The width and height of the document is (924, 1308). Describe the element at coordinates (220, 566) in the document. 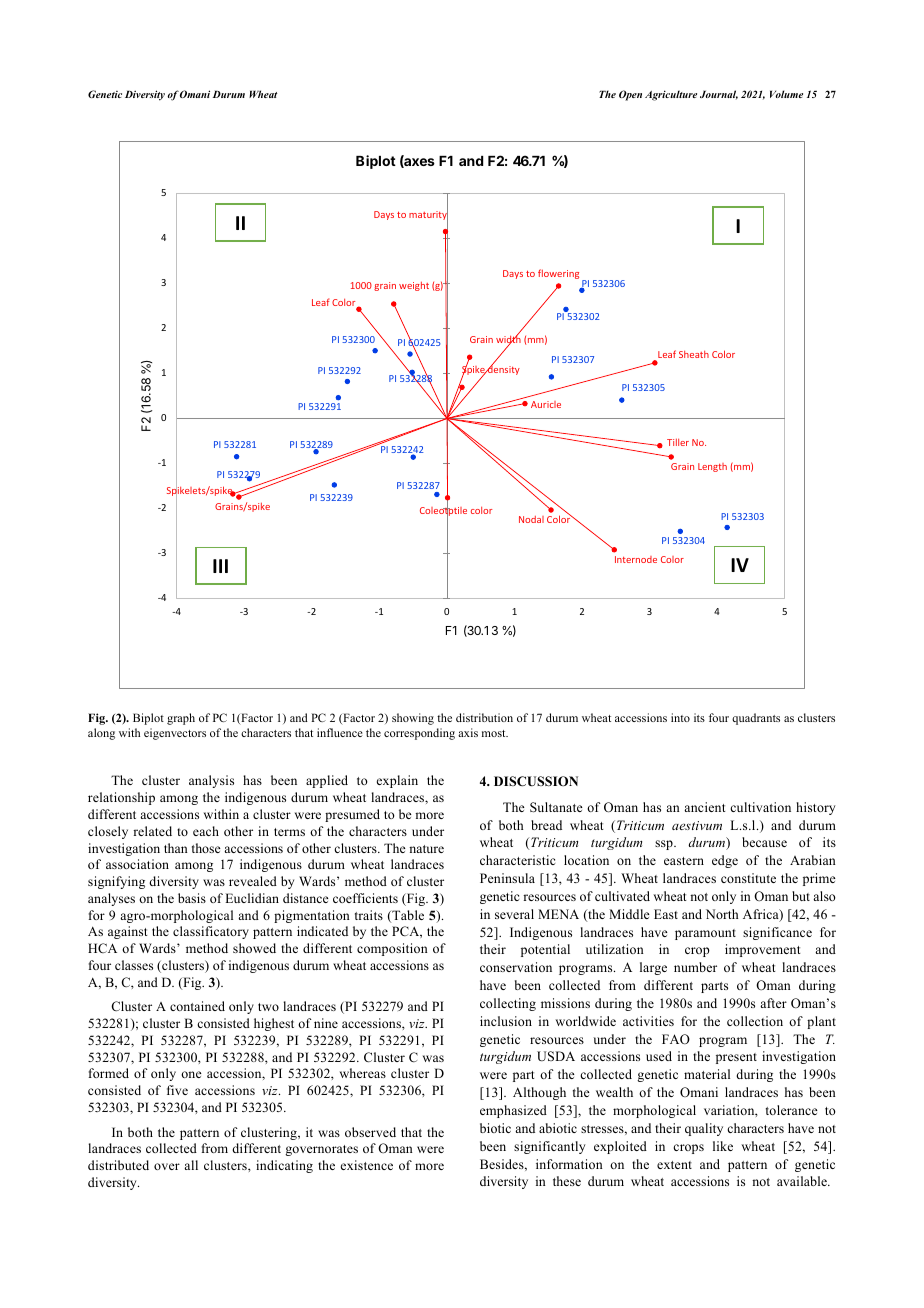

I see `III` at that location.
